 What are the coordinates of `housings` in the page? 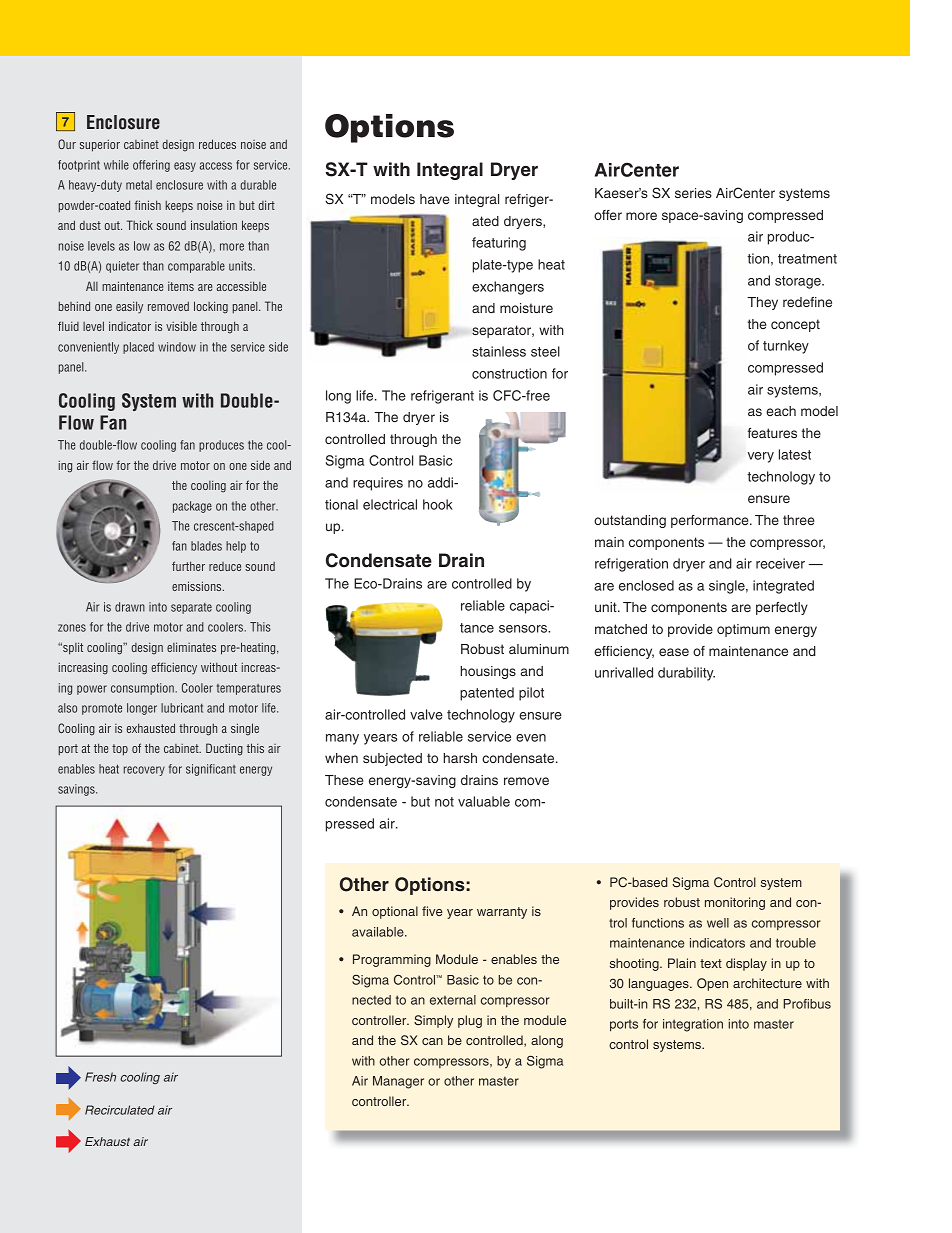 It's located at (488, 672).
